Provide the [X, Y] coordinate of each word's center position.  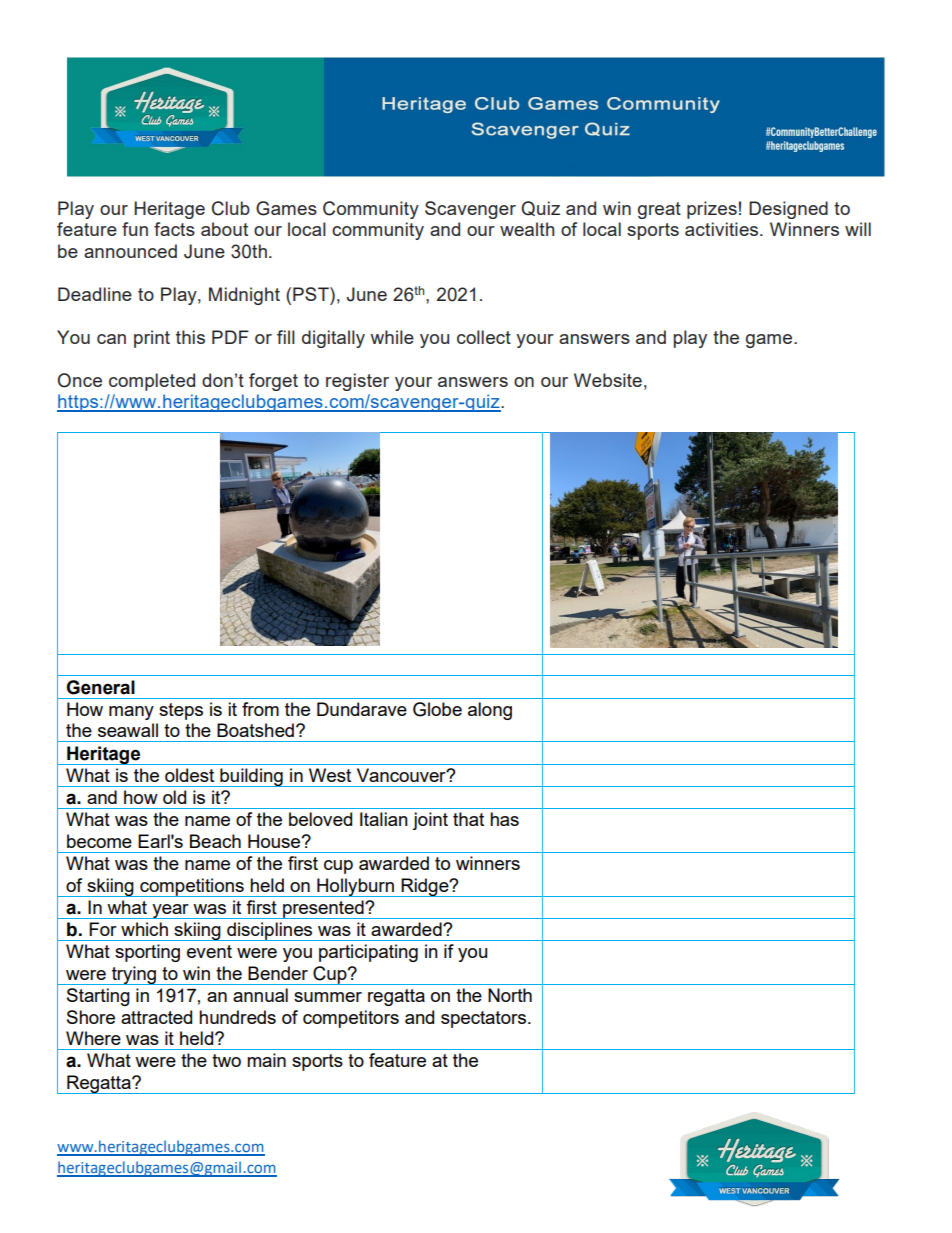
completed [152, 382]
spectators [483, 1019]
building [251, 777]
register [357, 382]
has [504, 819]
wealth [527, 229]
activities [723, 229]
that [468, 819]
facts [174, 229]
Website [608, 380]
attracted [156, 1017]
